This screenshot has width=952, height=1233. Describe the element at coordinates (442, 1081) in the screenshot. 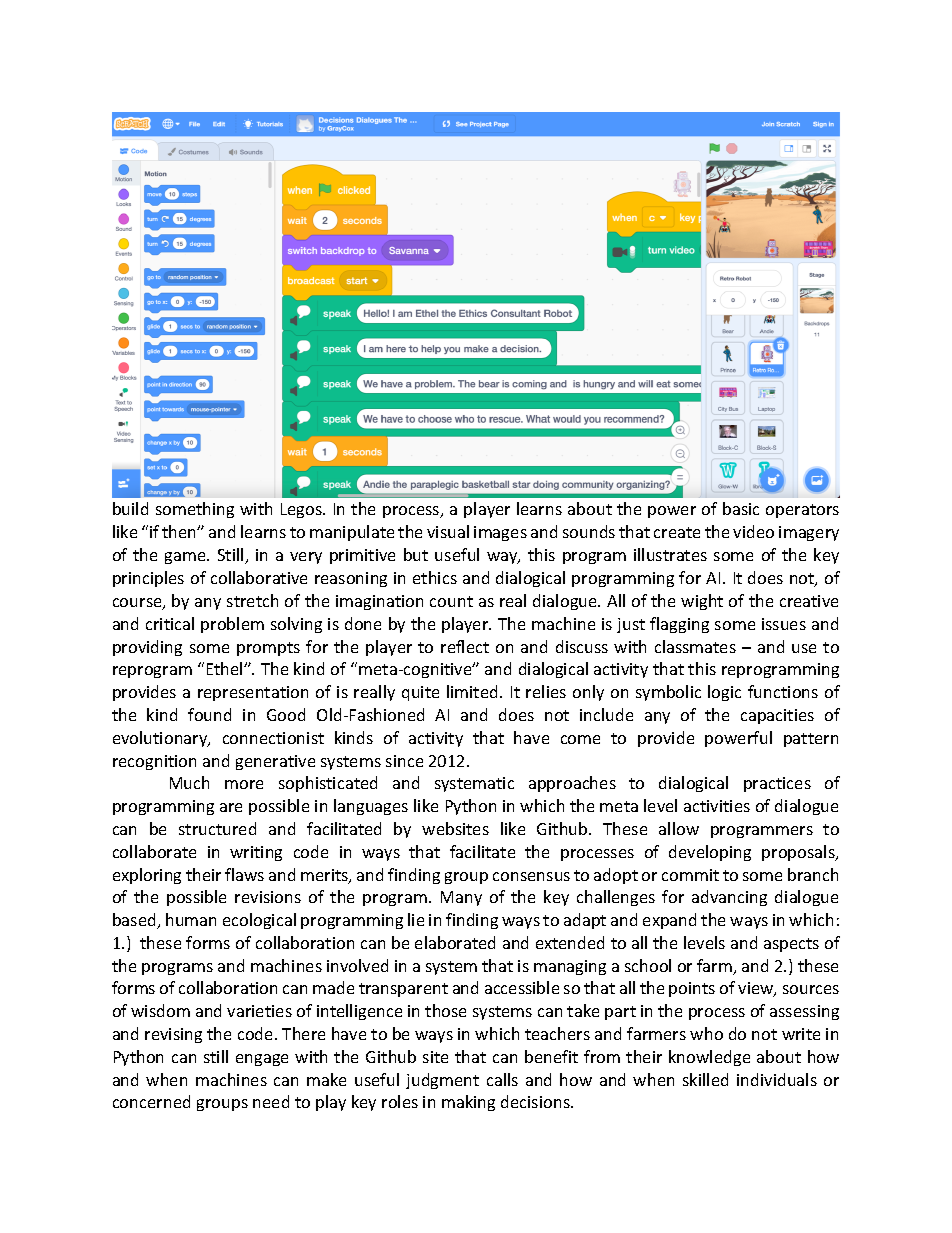

I see `judgment` at that location.
